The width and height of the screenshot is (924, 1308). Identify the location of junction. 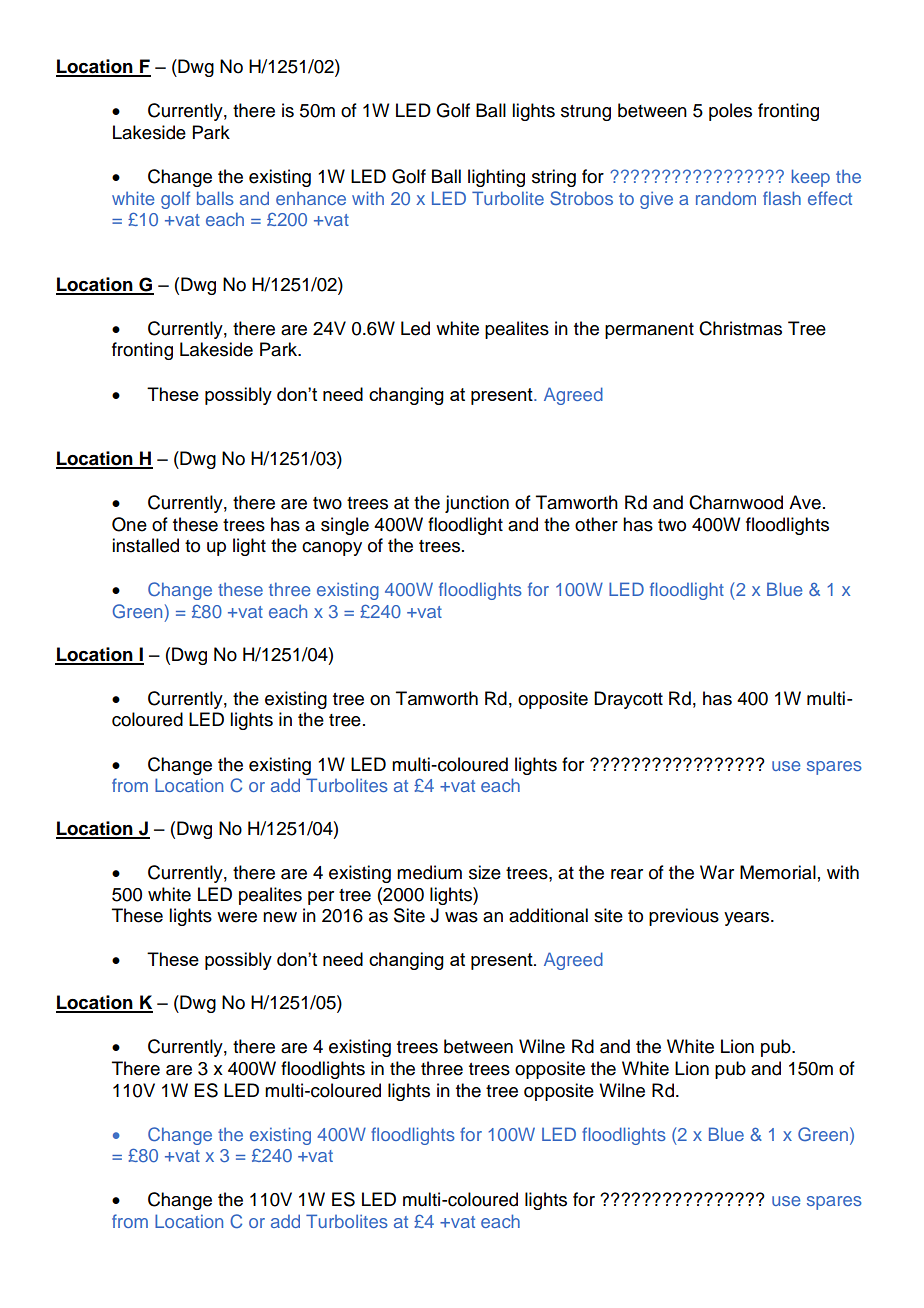
(477, 504).
